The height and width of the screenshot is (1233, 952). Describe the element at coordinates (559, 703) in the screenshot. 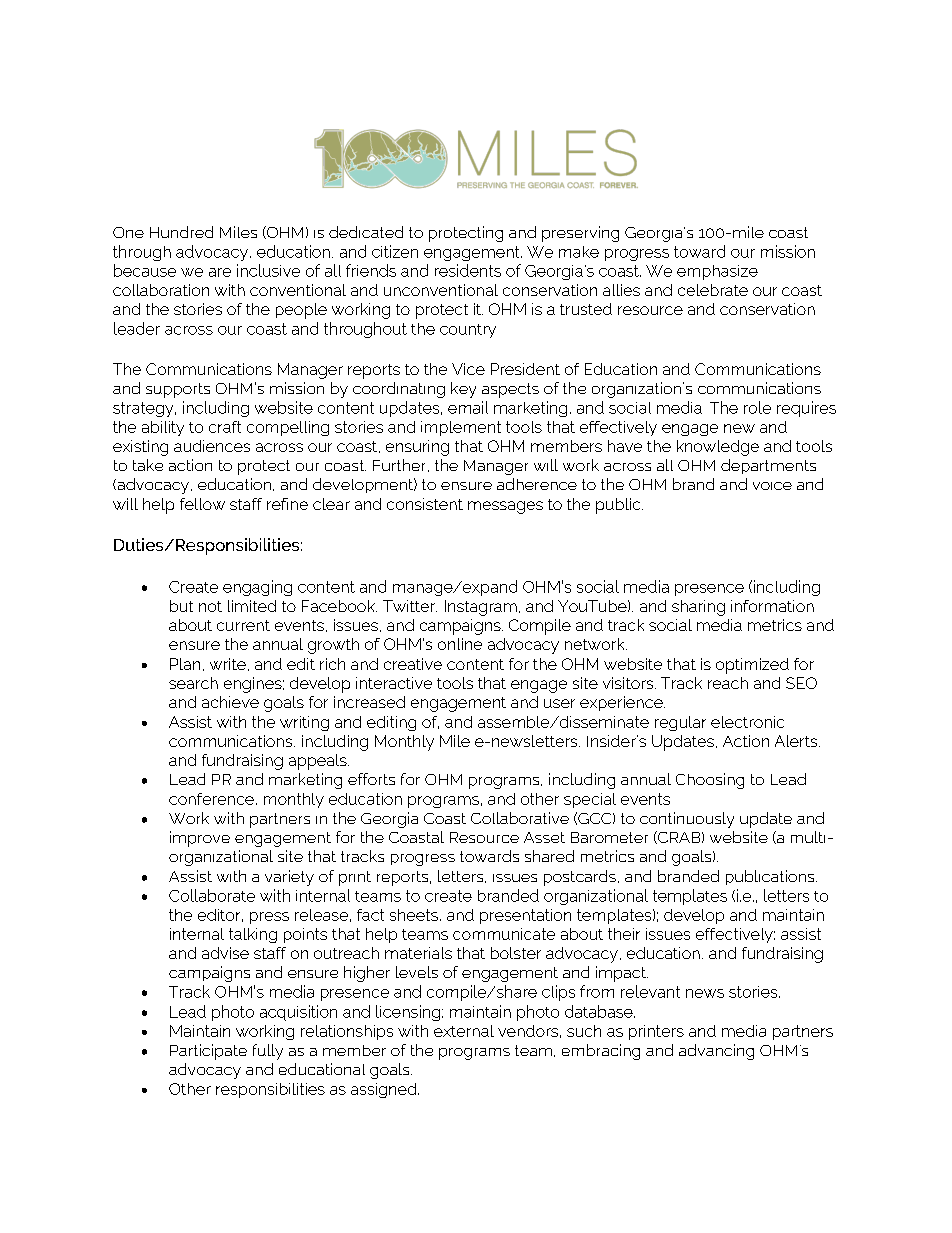

I see `user` at that location.
